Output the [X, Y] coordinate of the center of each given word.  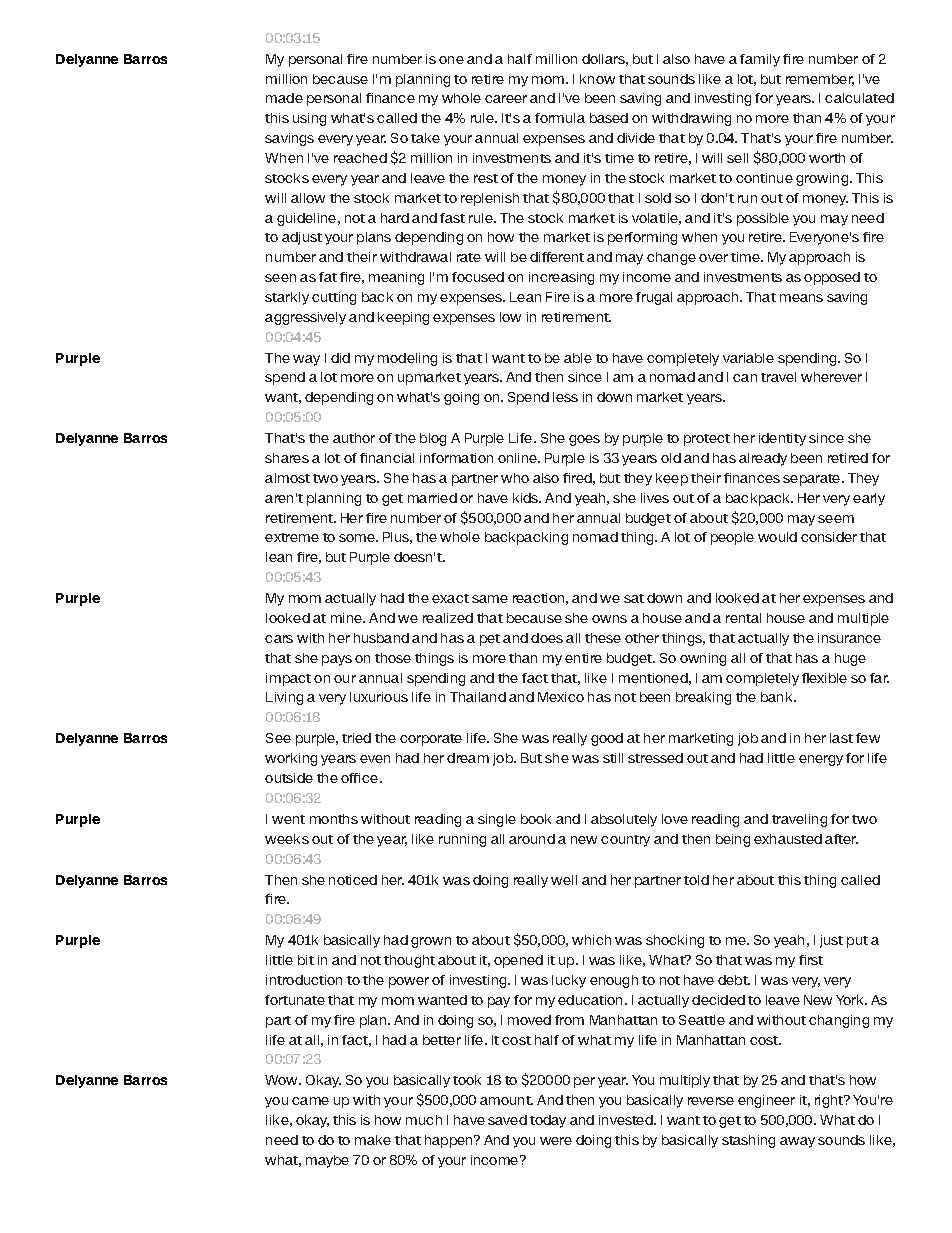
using [309, 119]
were [556, 1141]
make [373, 1140]
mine [348, 618]
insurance [849, 638]
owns [609, 619]
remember [820, 80]
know [597, 79]
